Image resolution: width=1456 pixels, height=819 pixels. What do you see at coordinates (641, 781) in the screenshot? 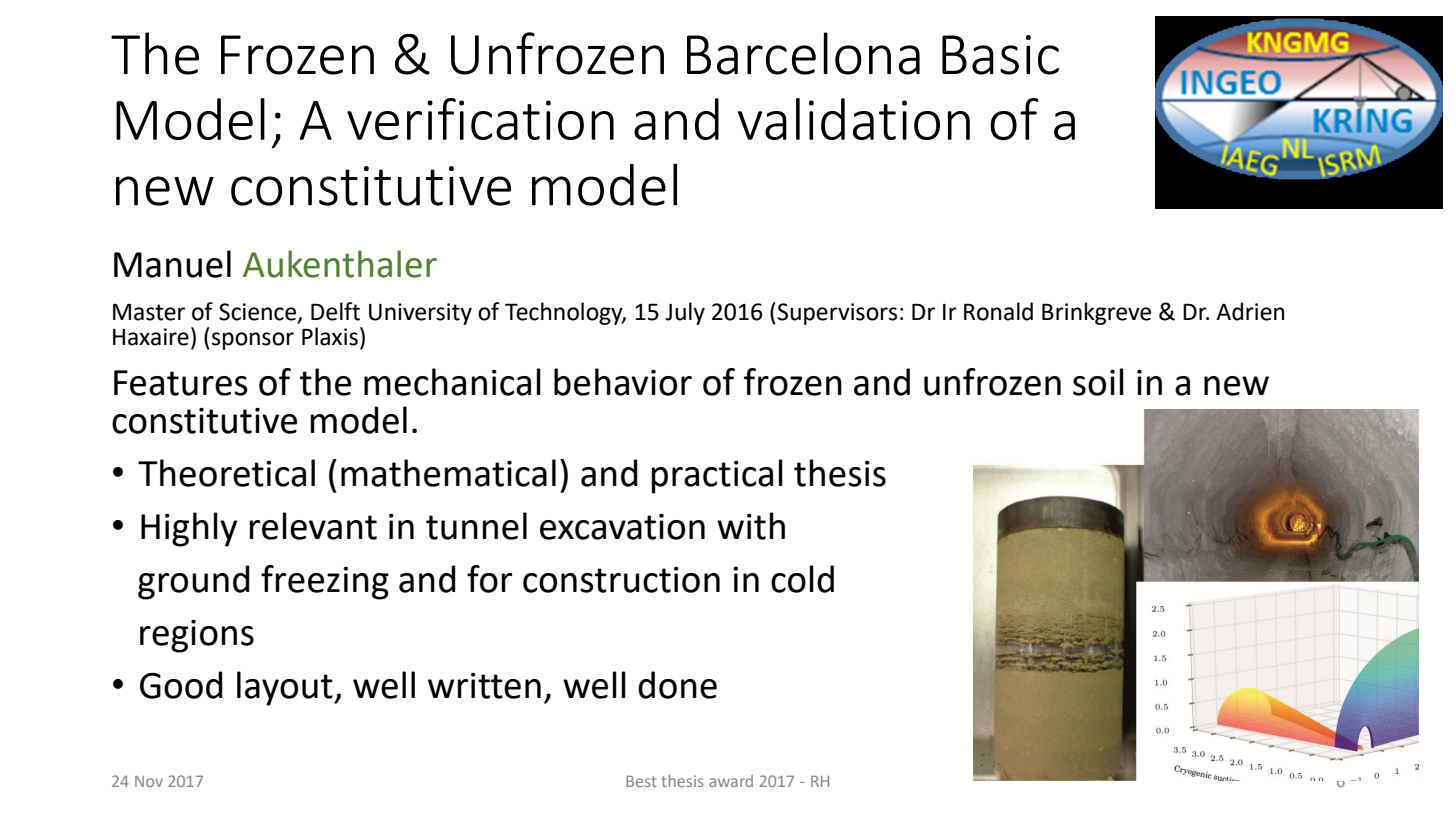
I see `Best` at bounding box center [641, 781].
